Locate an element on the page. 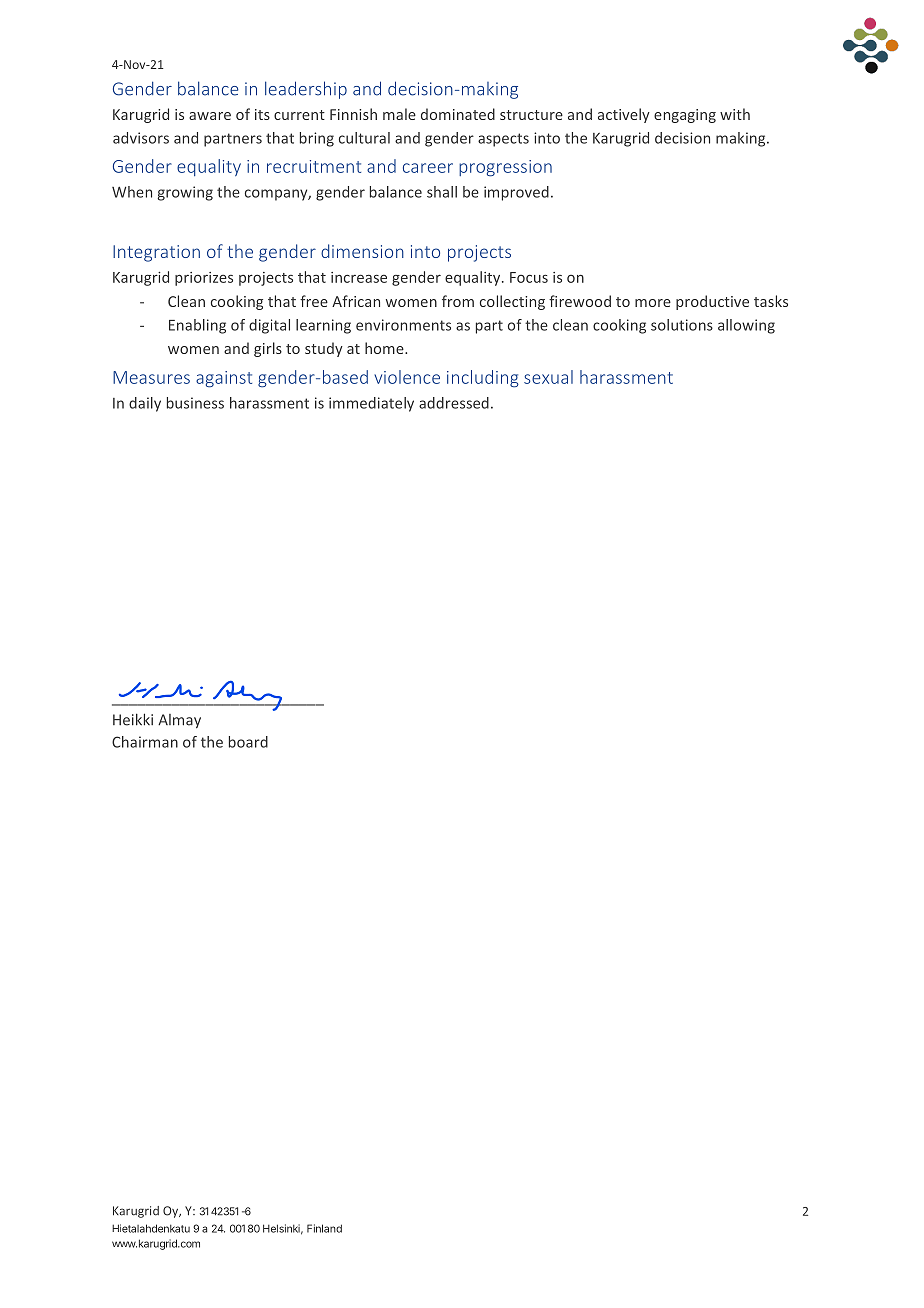 The width and height of the page is (924, 1308). engaging is located at coordinates (685, 116).
